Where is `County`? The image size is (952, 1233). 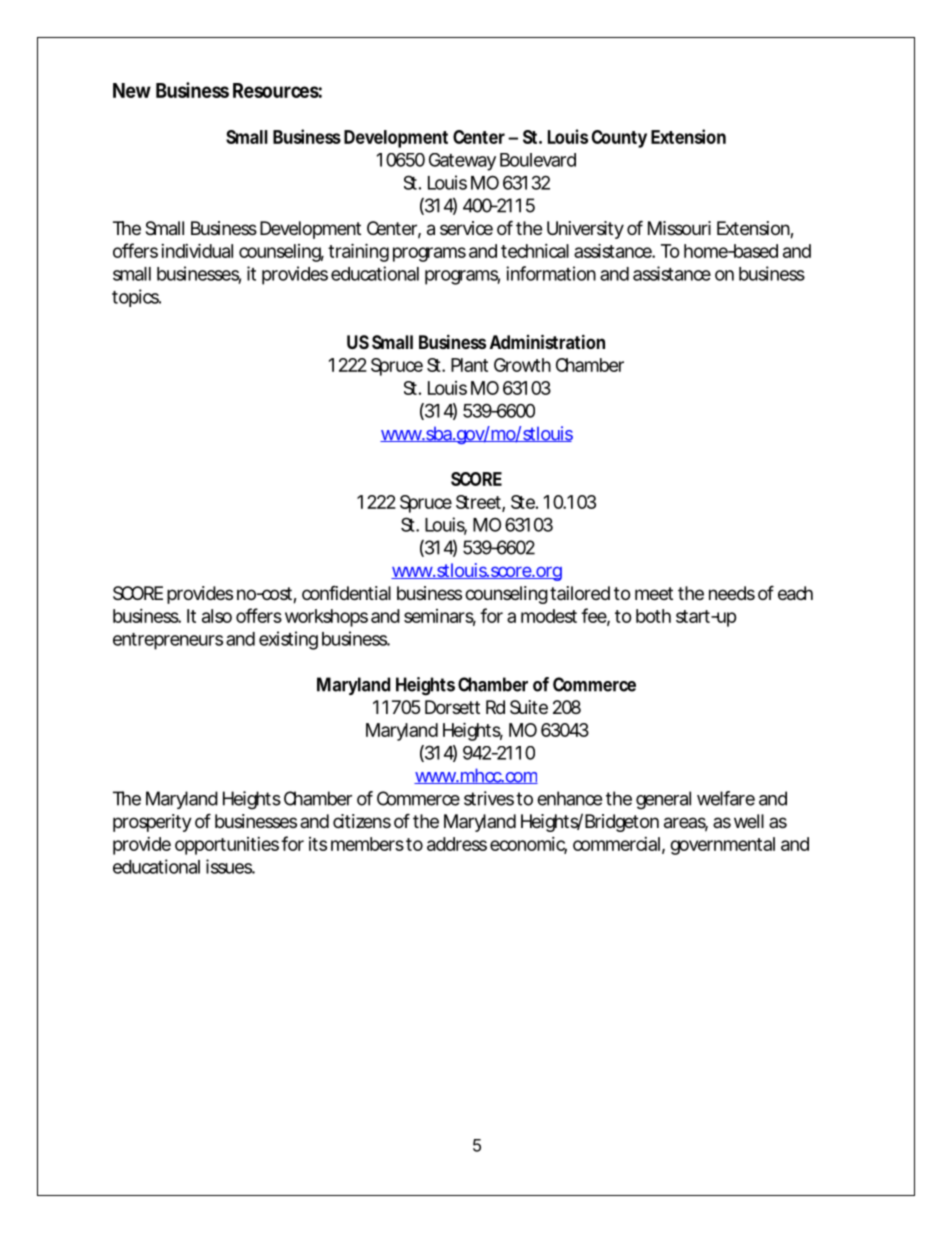 County is located at coordinates (619, 139).
